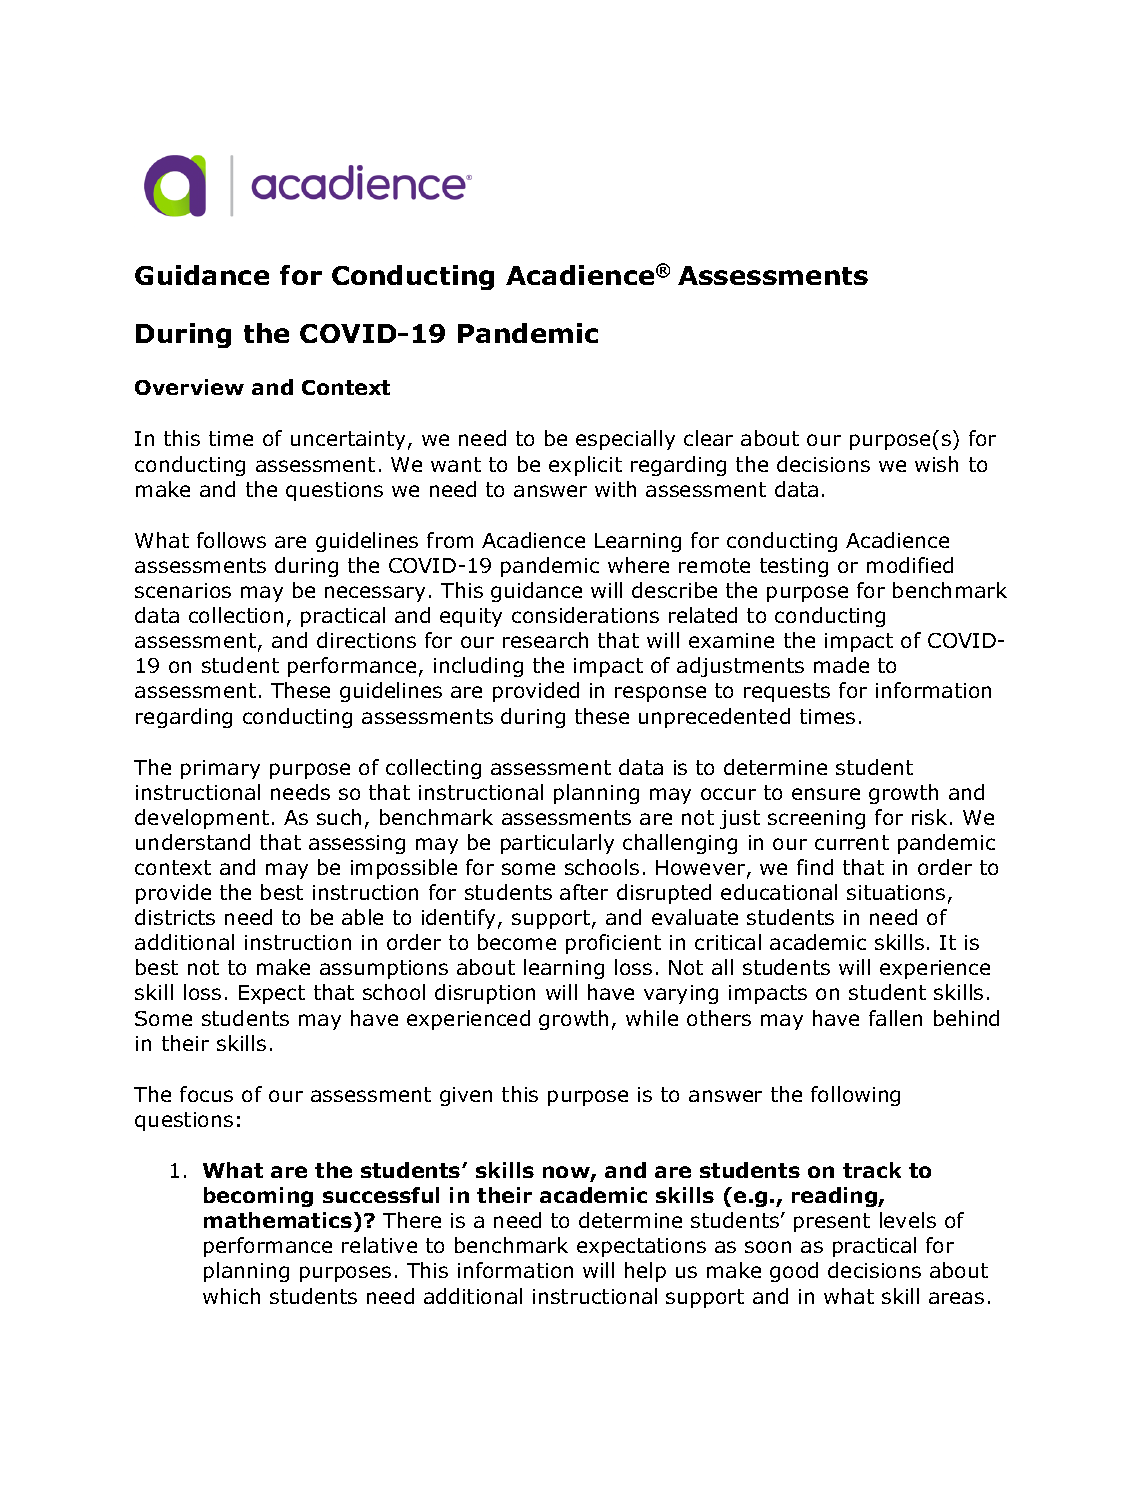 This screenshot has width=1147, height=1485. Describe the element at coordinates (794, 1272) in the screenshot. I see `good` at that location.
